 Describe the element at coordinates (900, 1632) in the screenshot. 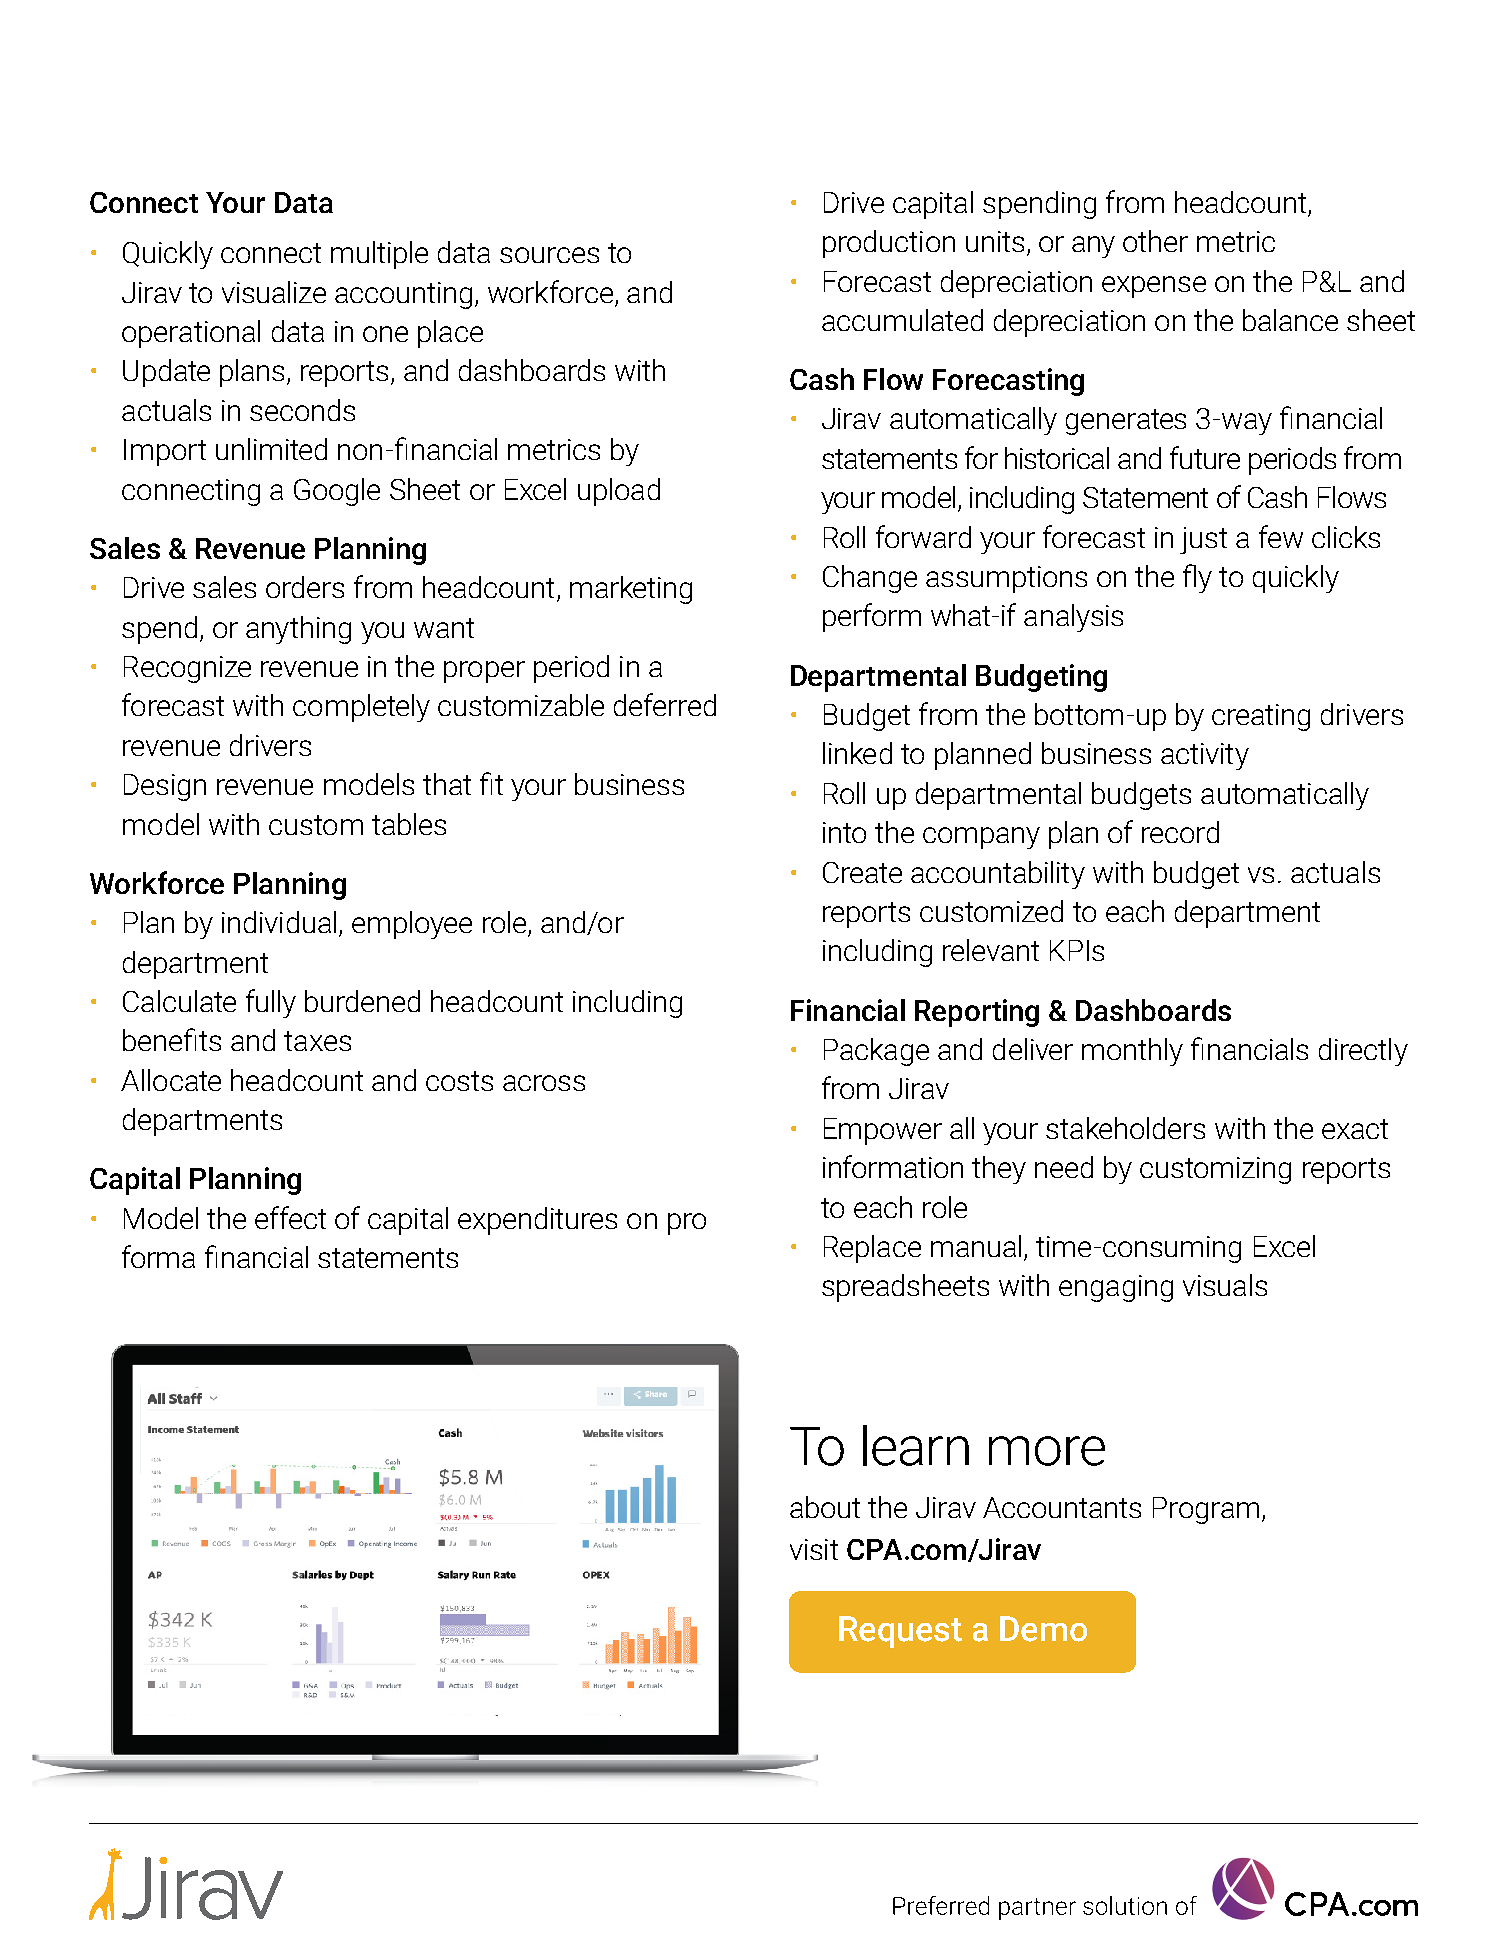

I see `Request` at that location.
